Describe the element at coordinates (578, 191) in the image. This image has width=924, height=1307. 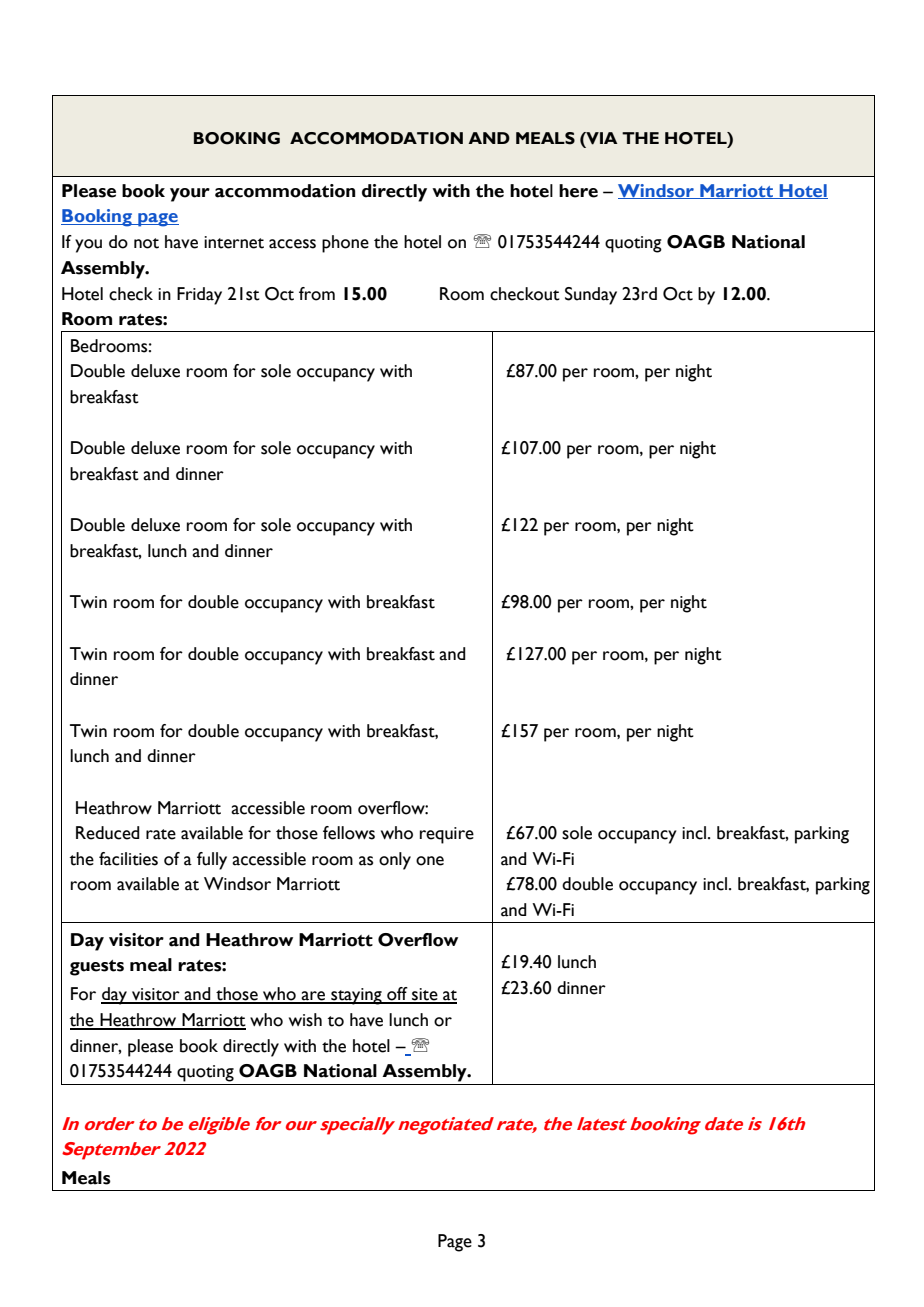
I see `here` at that location.
